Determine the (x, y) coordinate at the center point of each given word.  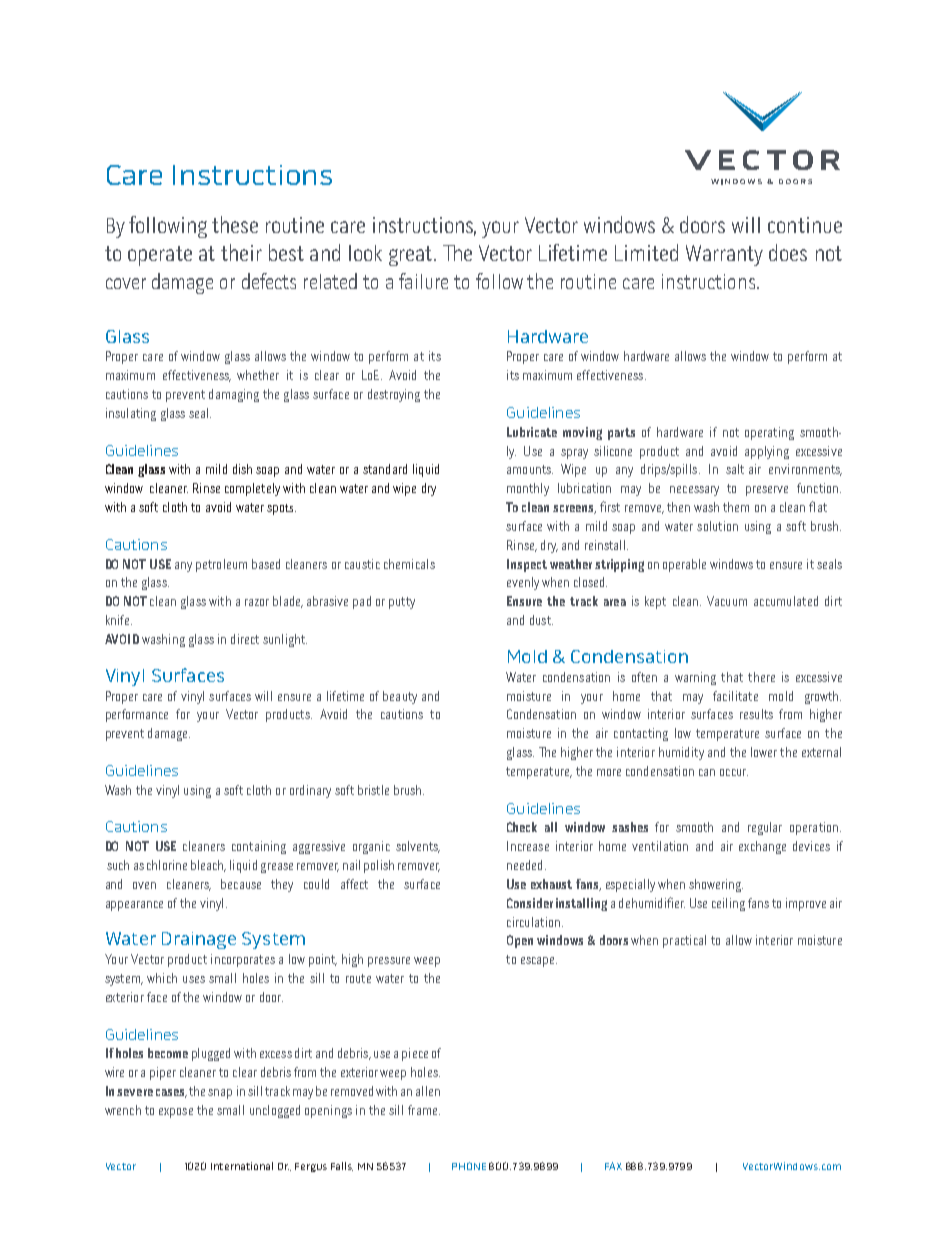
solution (717, 526)
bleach (208, 866)
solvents (418, 847)
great (410, 256)
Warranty (724, 255)
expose (176, 1113)
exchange (762, 847)
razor (257, 602)
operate (160, 256)
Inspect (527, 565)
